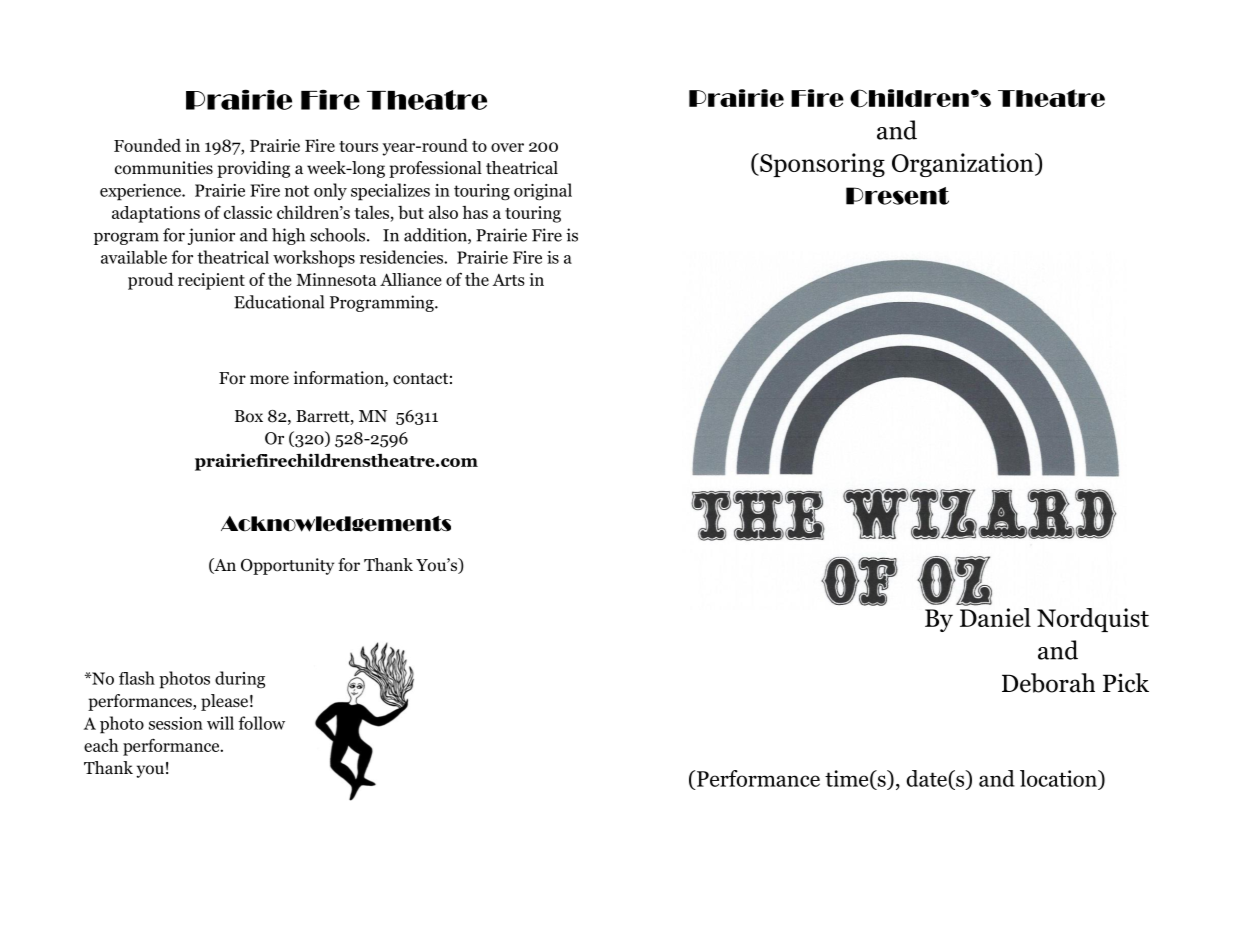  Describe the element at coordinates (253, 169) in the screenshot. I see `providing` at that location.
